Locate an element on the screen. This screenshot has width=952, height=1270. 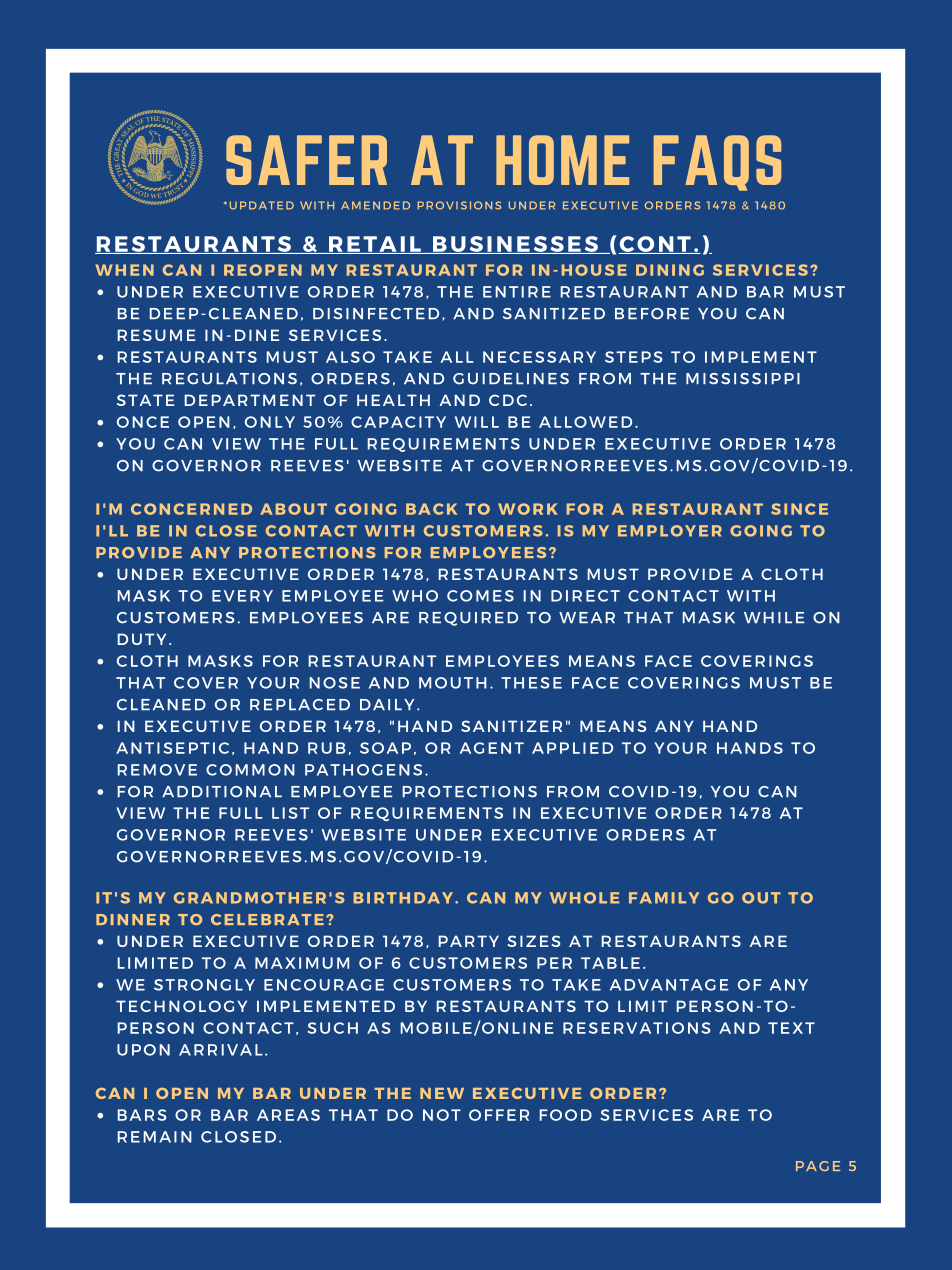
UPDATED is located at coordinates (262, 205).
